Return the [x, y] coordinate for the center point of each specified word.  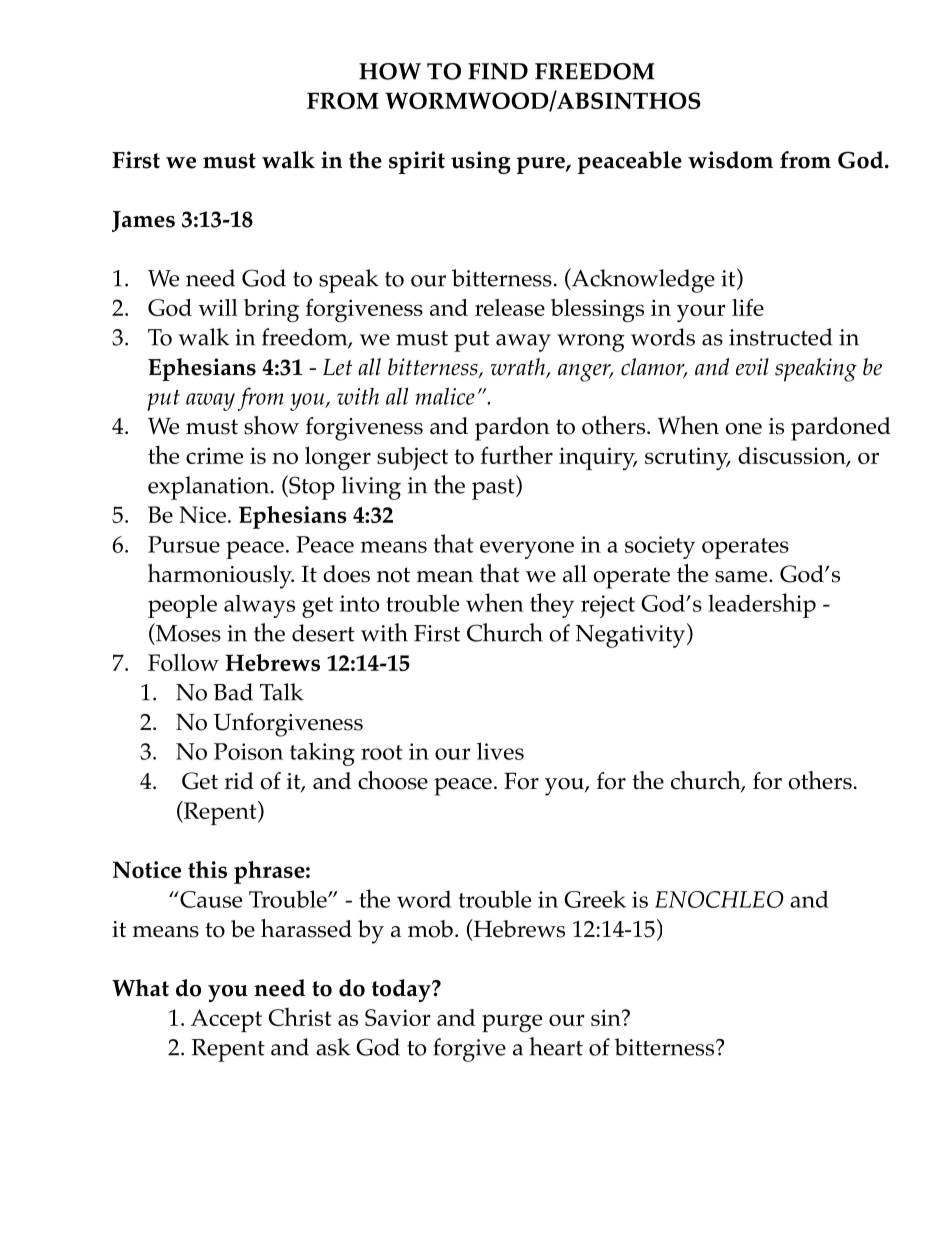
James [143, 221]
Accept [226, 1020]
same [742, 577]
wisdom [730, 160]
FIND [498, 71]
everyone [527, 550]
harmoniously [221, 576]
